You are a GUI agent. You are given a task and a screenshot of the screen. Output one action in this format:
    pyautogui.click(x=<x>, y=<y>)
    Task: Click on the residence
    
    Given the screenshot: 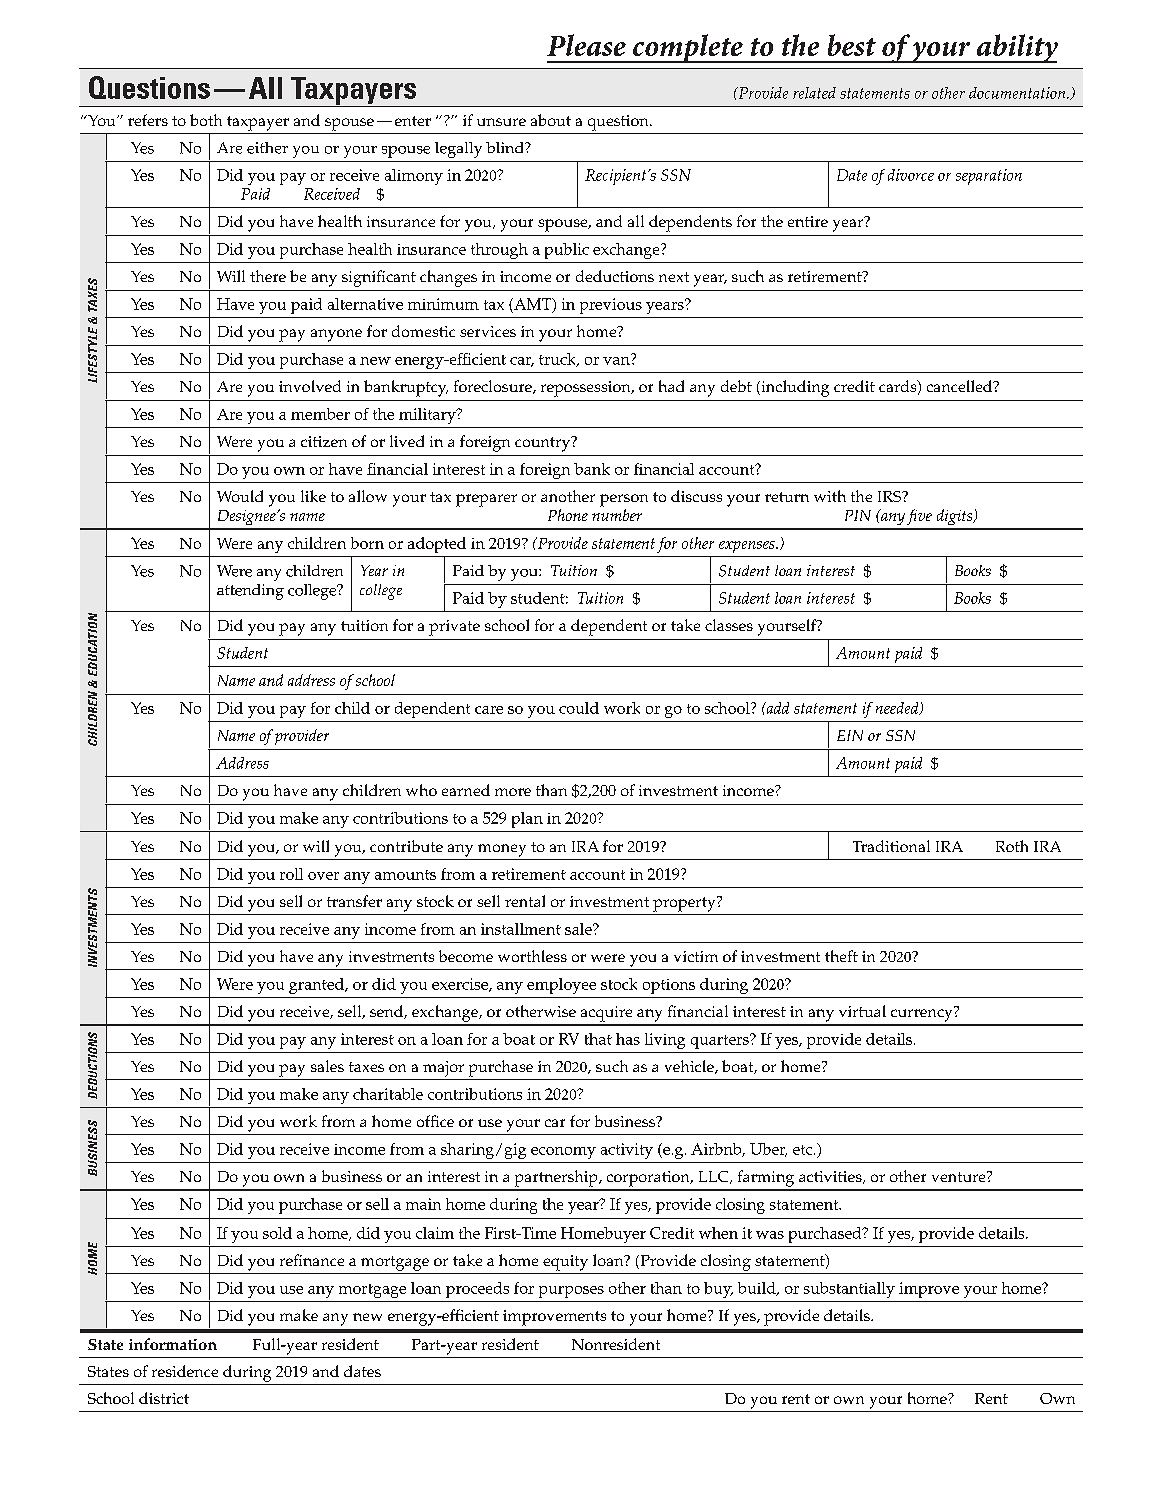 What is the action you would take?
    pyautogui.click(x=185, y=1371)
